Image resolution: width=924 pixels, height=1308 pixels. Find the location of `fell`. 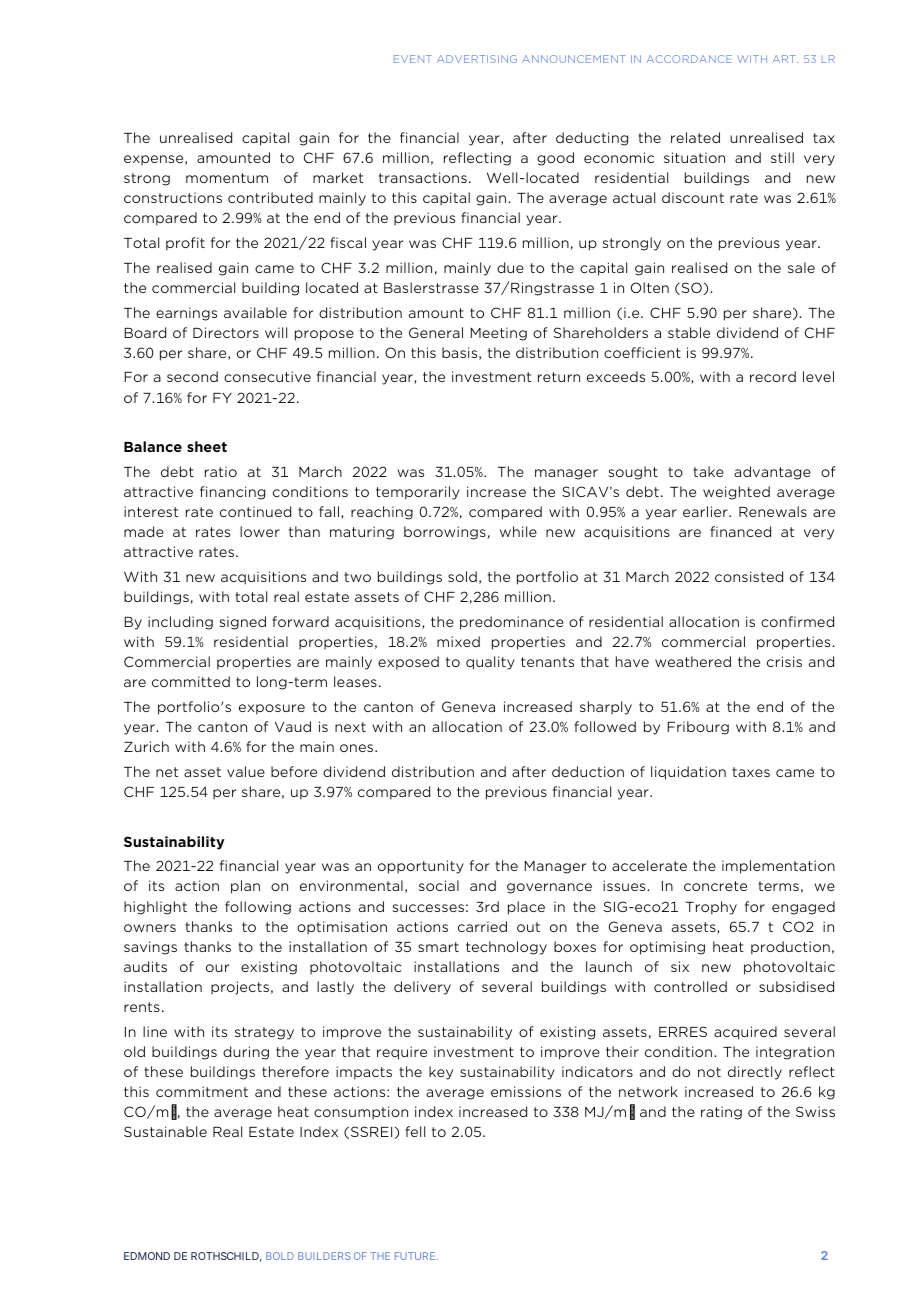

fell is located at coordinates (415, 1131).
